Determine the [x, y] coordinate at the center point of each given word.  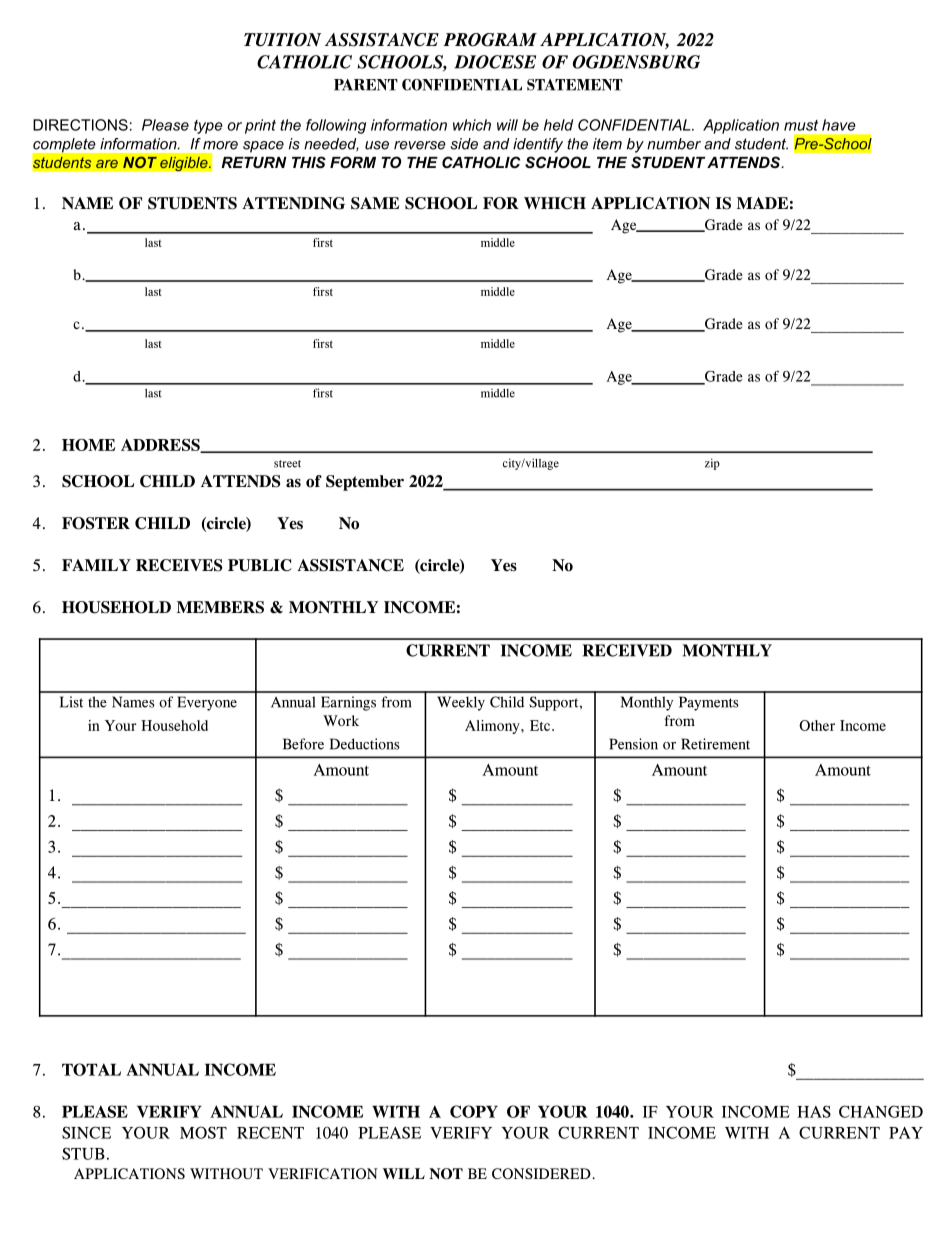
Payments [709, 703]
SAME [375, 203]
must [801, 125]
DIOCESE [495, 62]
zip [712, 464]
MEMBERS [220, 607]
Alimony [493, 727]
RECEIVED [627, 650]
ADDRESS [161, 446]
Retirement [715, 744]
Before [303, 744]
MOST [203, 1132]
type [208, 127]
